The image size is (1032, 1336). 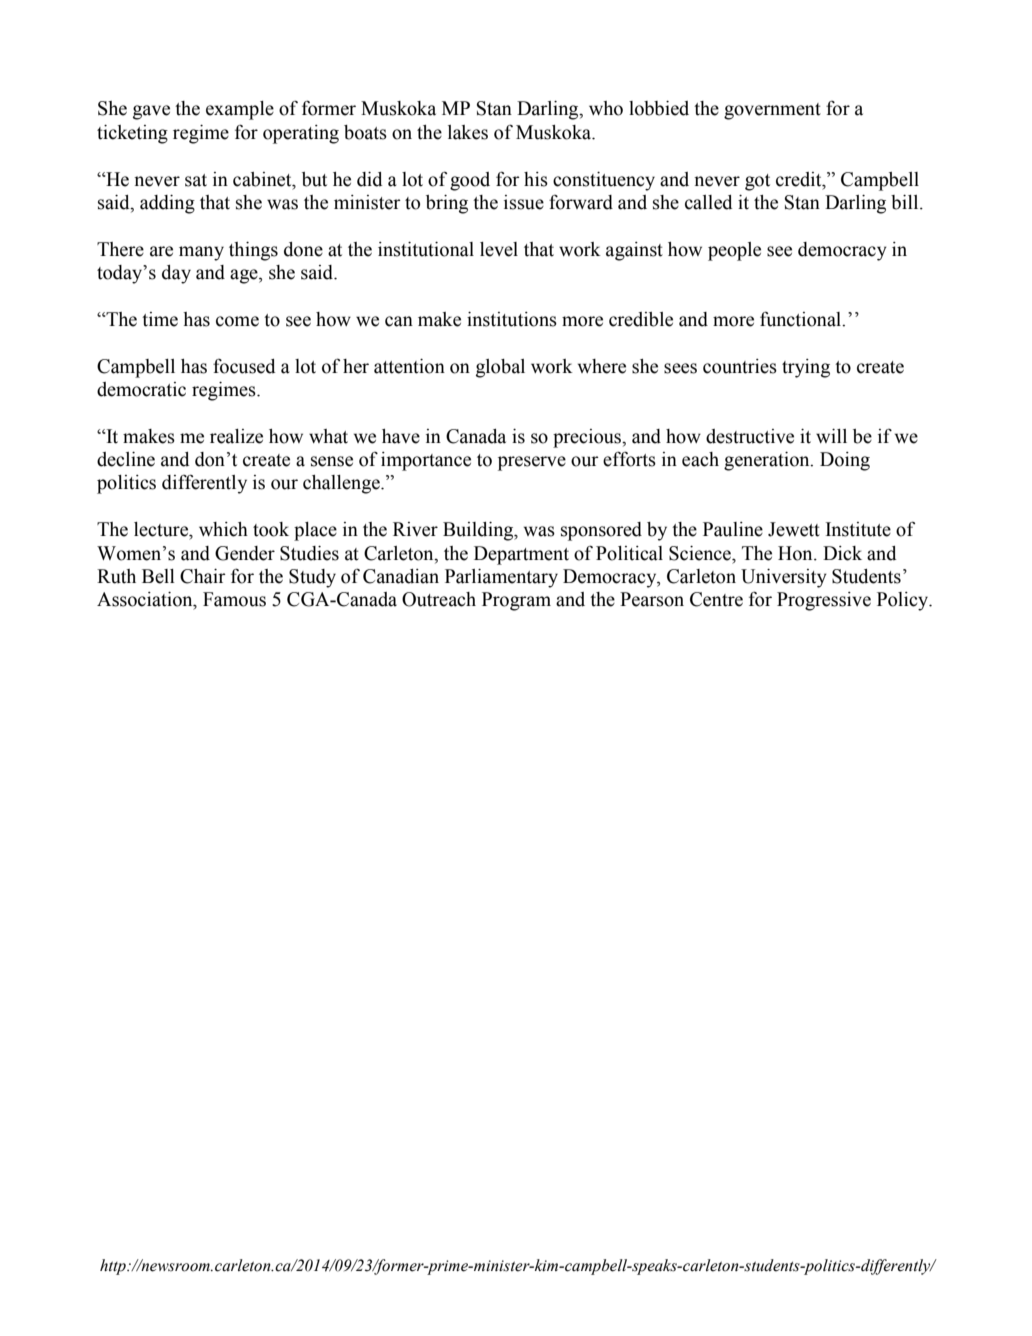 What do you see at coordinates (831, 436) in the image?
I see `will` at bounding box center [831, 436].
